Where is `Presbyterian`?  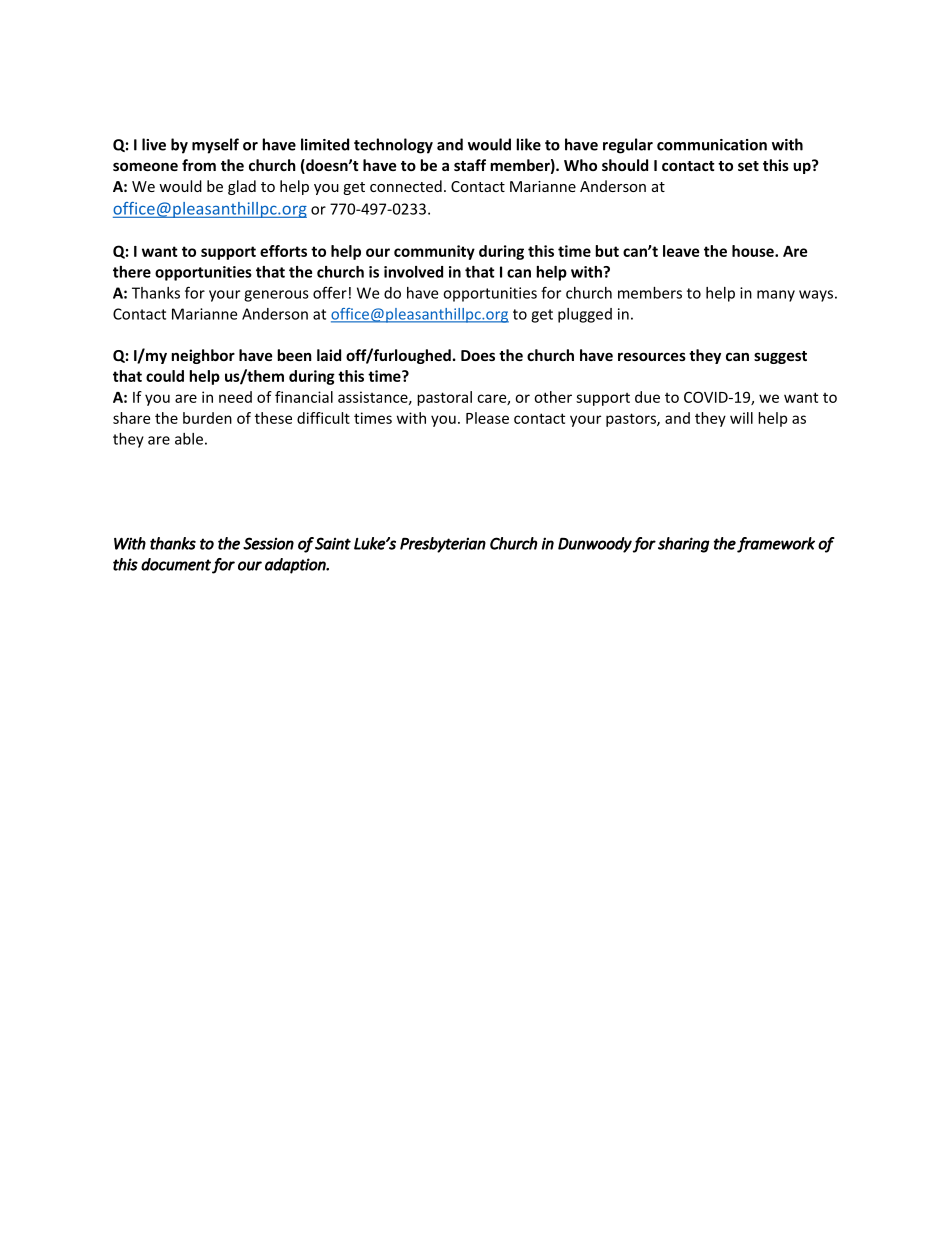 Presbyterian is located at coordinates (443, 545).
